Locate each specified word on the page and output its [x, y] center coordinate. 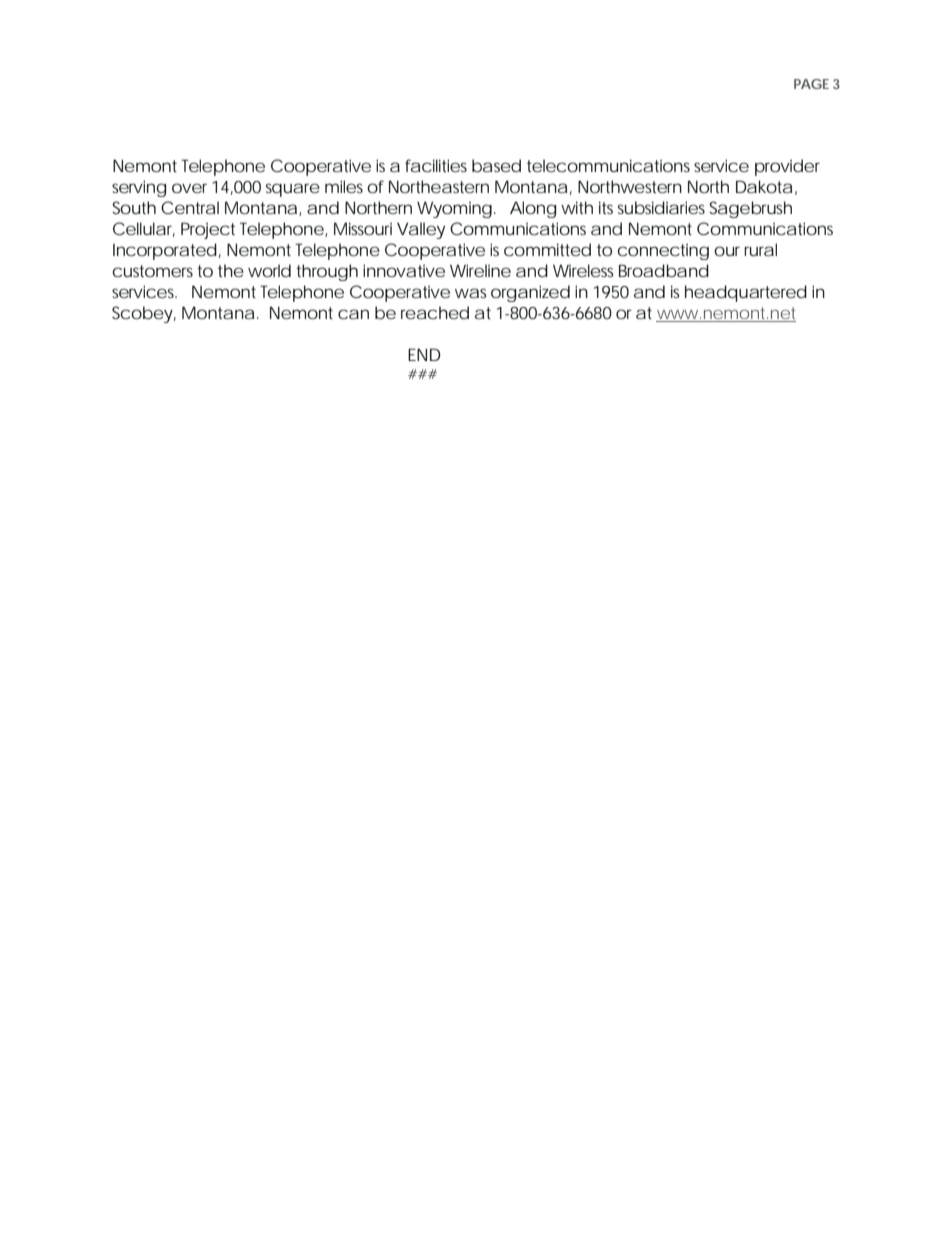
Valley [421, 230]
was [470, 293]
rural [760, 249]
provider [787, 167]
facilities [436, 165]
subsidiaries [661, 207]
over [189, 188]
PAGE [811, 84]
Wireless [583, 270]
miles [344, 186]
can [353, 314]
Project [208, 230]
